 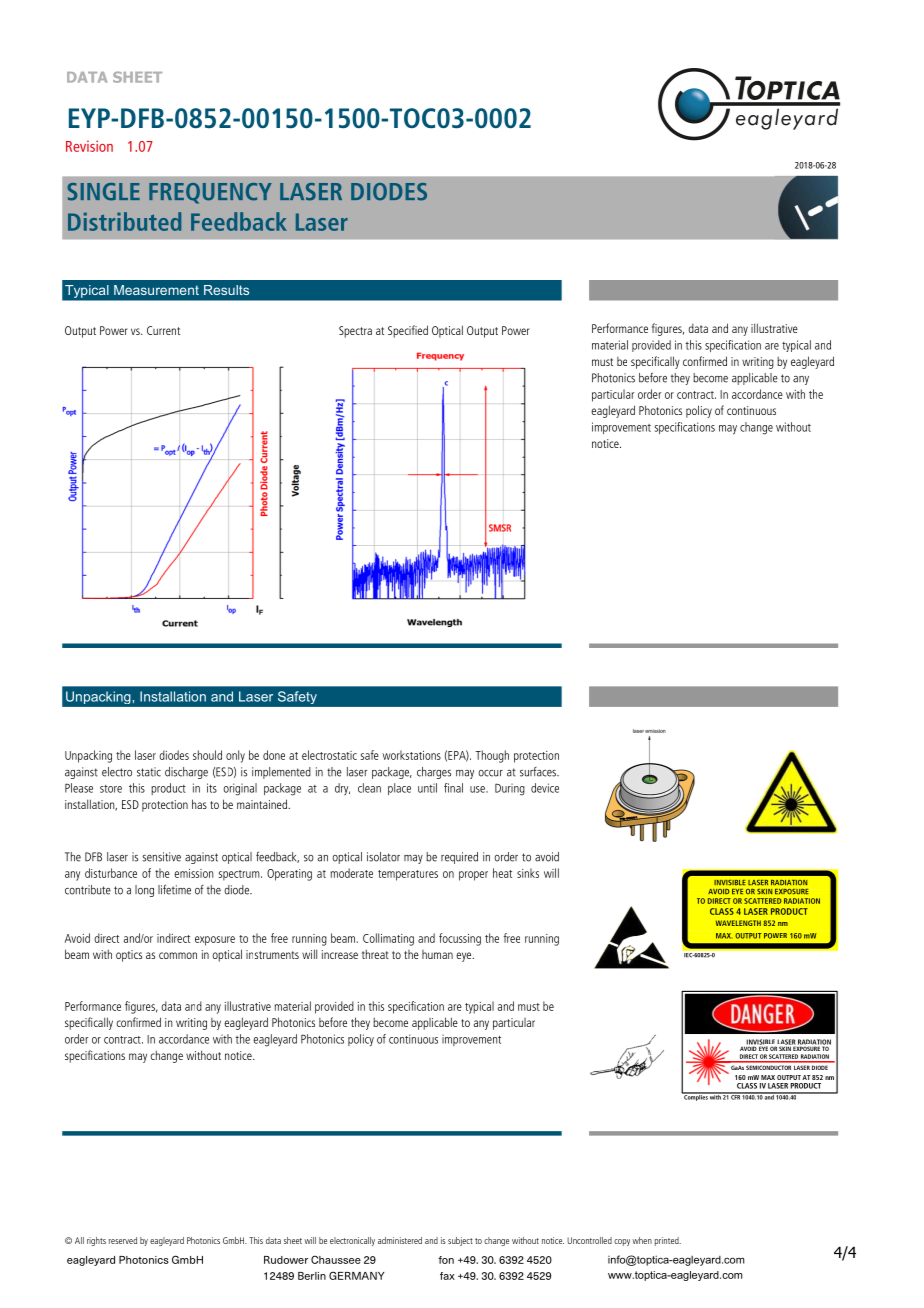 What do you see at coordinates (412, 755) in the screenshot?
I see `workstations` at bounding box center [412, 755].
